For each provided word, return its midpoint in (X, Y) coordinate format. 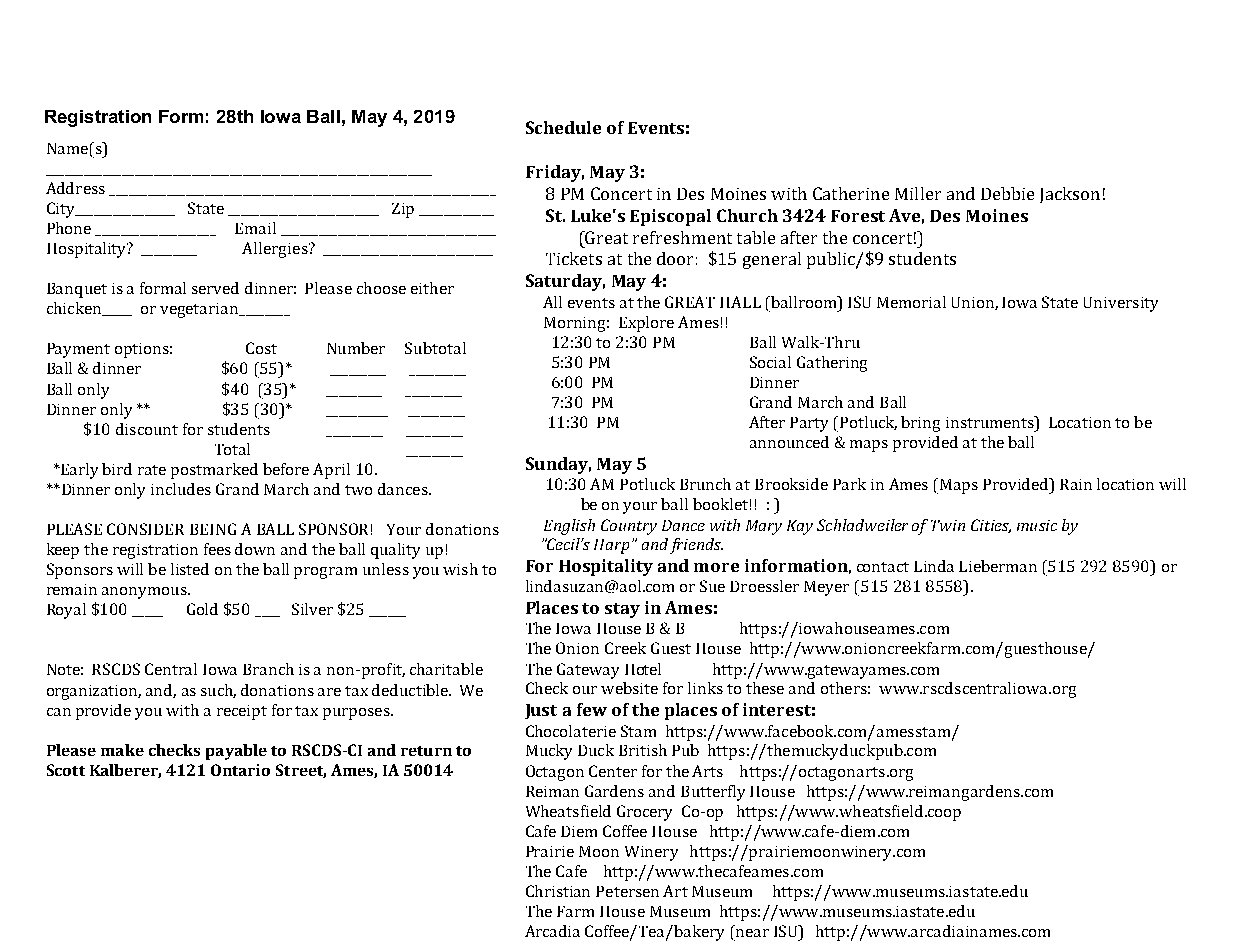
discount (147, 429)
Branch (268, 669)
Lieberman (998, 566)
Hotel (643, 669)
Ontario (240, 770)
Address (75, 188)
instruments (991, 422)
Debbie (1007, 193)
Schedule (563, 127)
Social (770, 362)
